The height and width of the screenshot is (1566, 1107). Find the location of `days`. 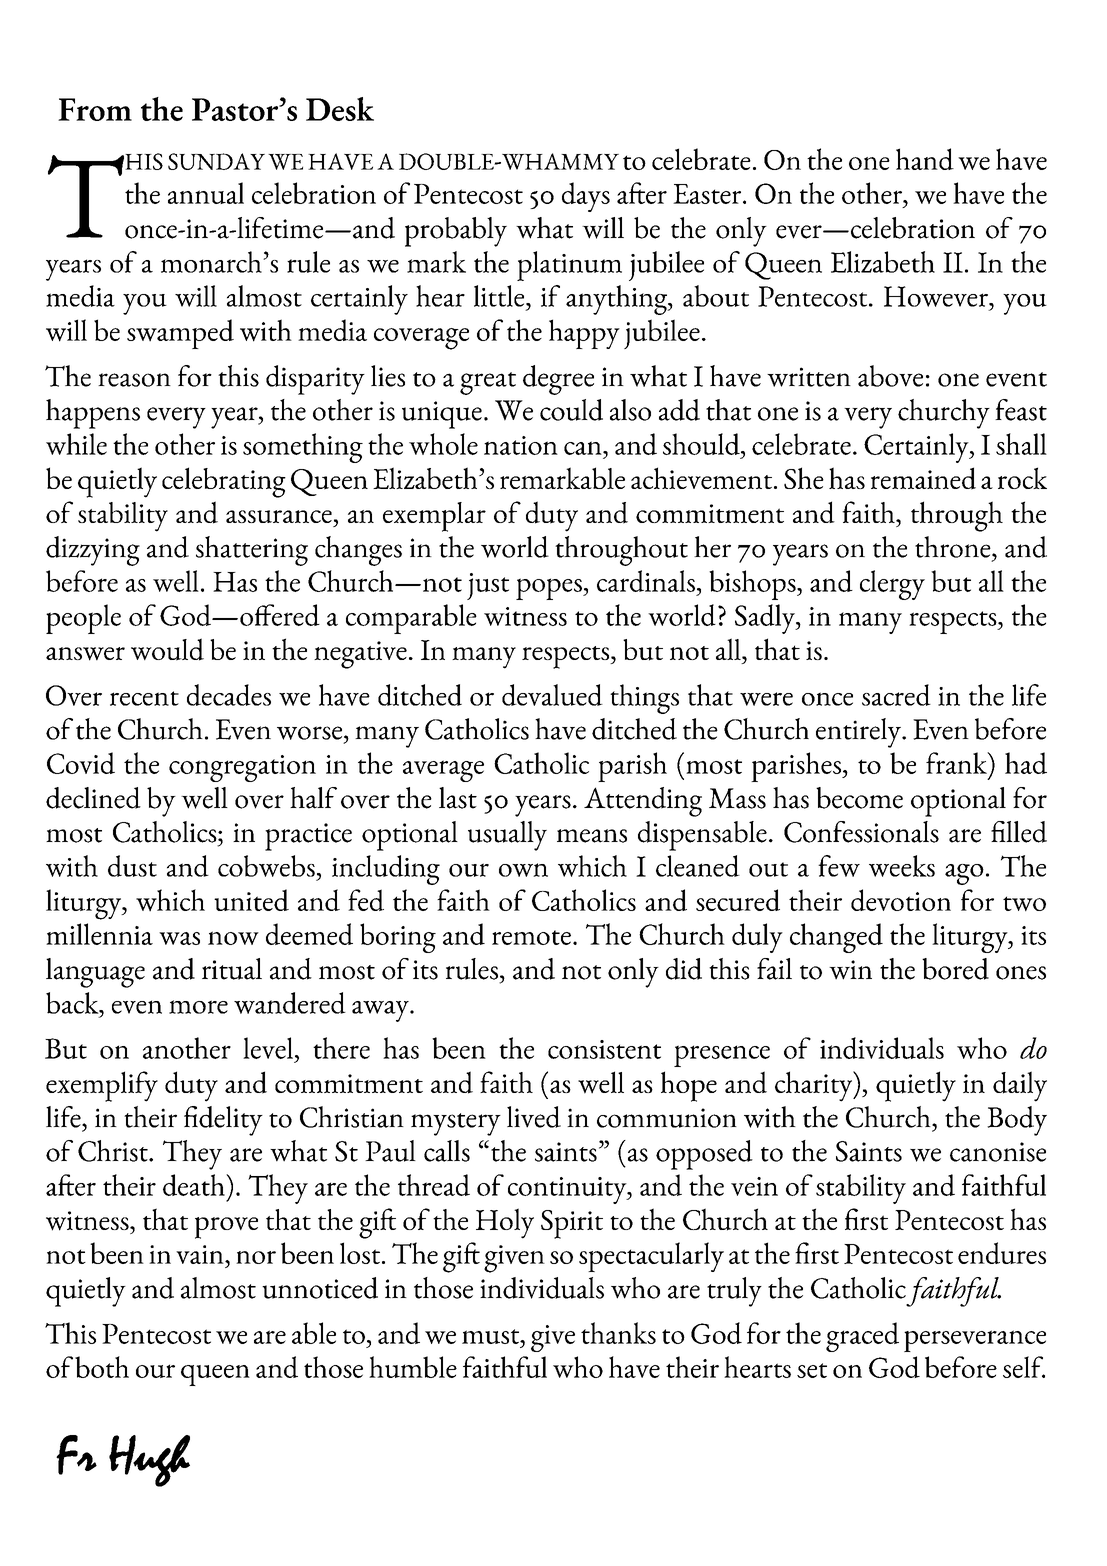

days is located at coordinates (586, 197).
